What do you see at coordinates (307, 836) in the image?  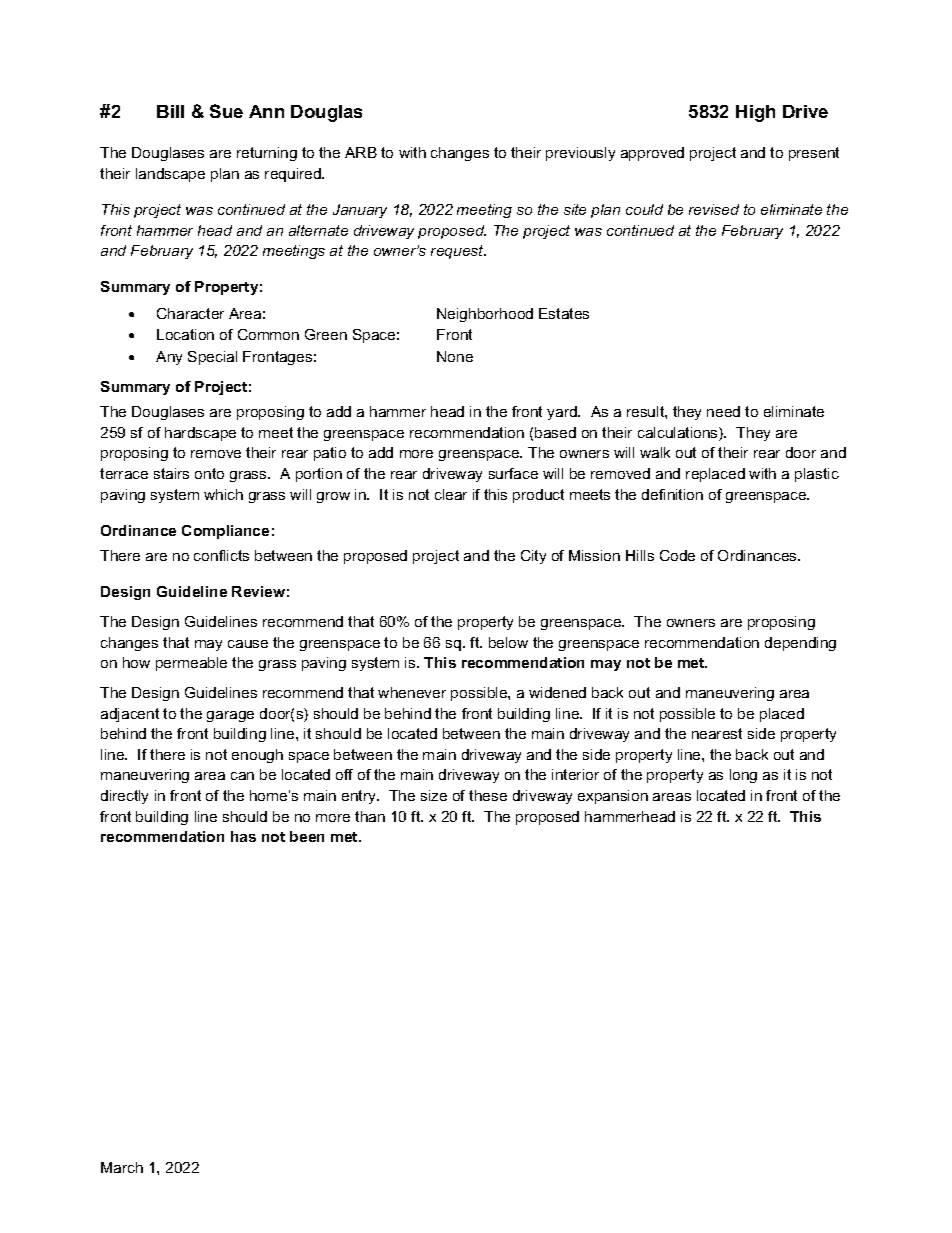 I see `been` at bounding box center [307, 836].
